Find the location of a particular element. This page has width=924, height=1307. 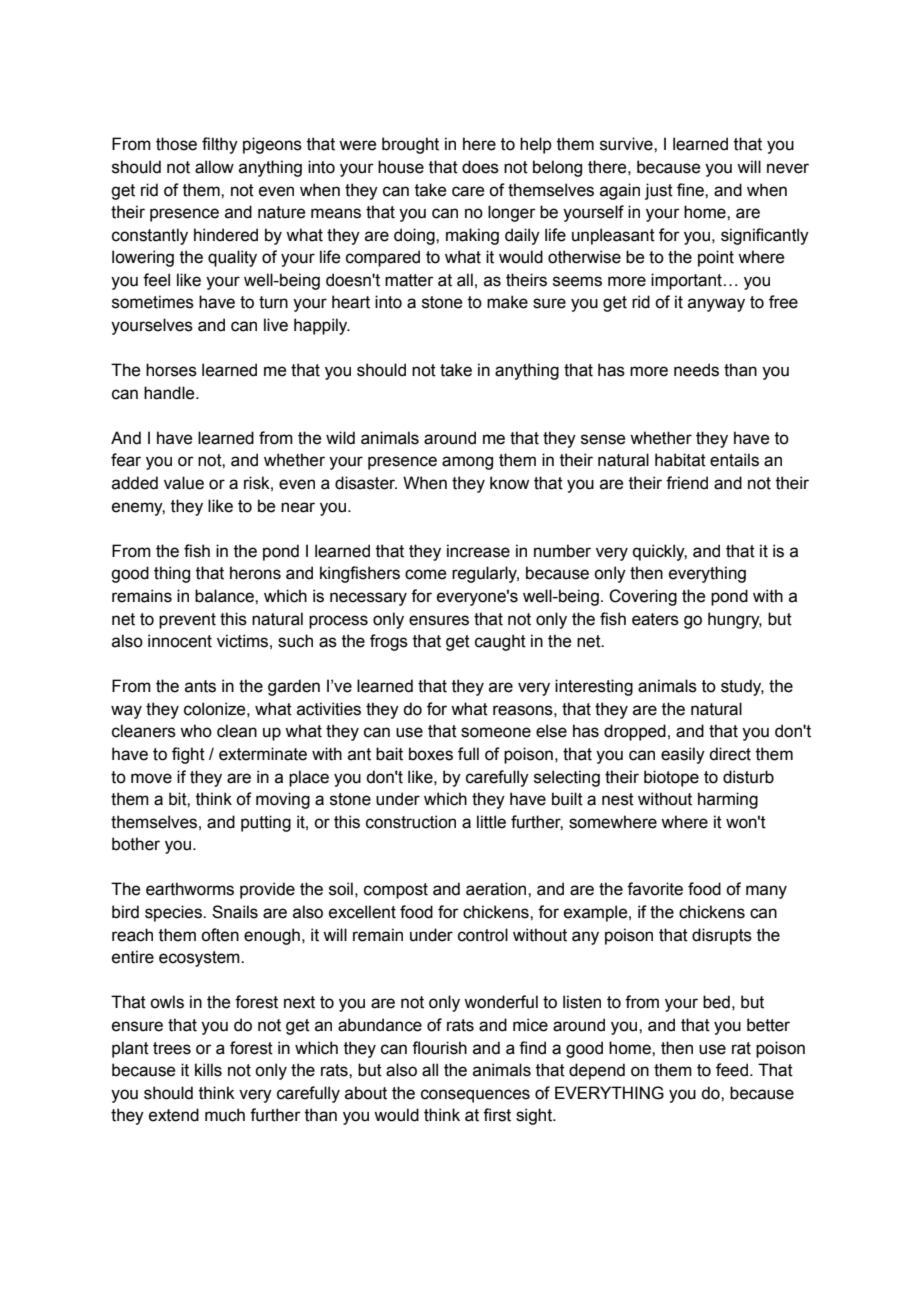

allow is located at coordinates (214, 167).
